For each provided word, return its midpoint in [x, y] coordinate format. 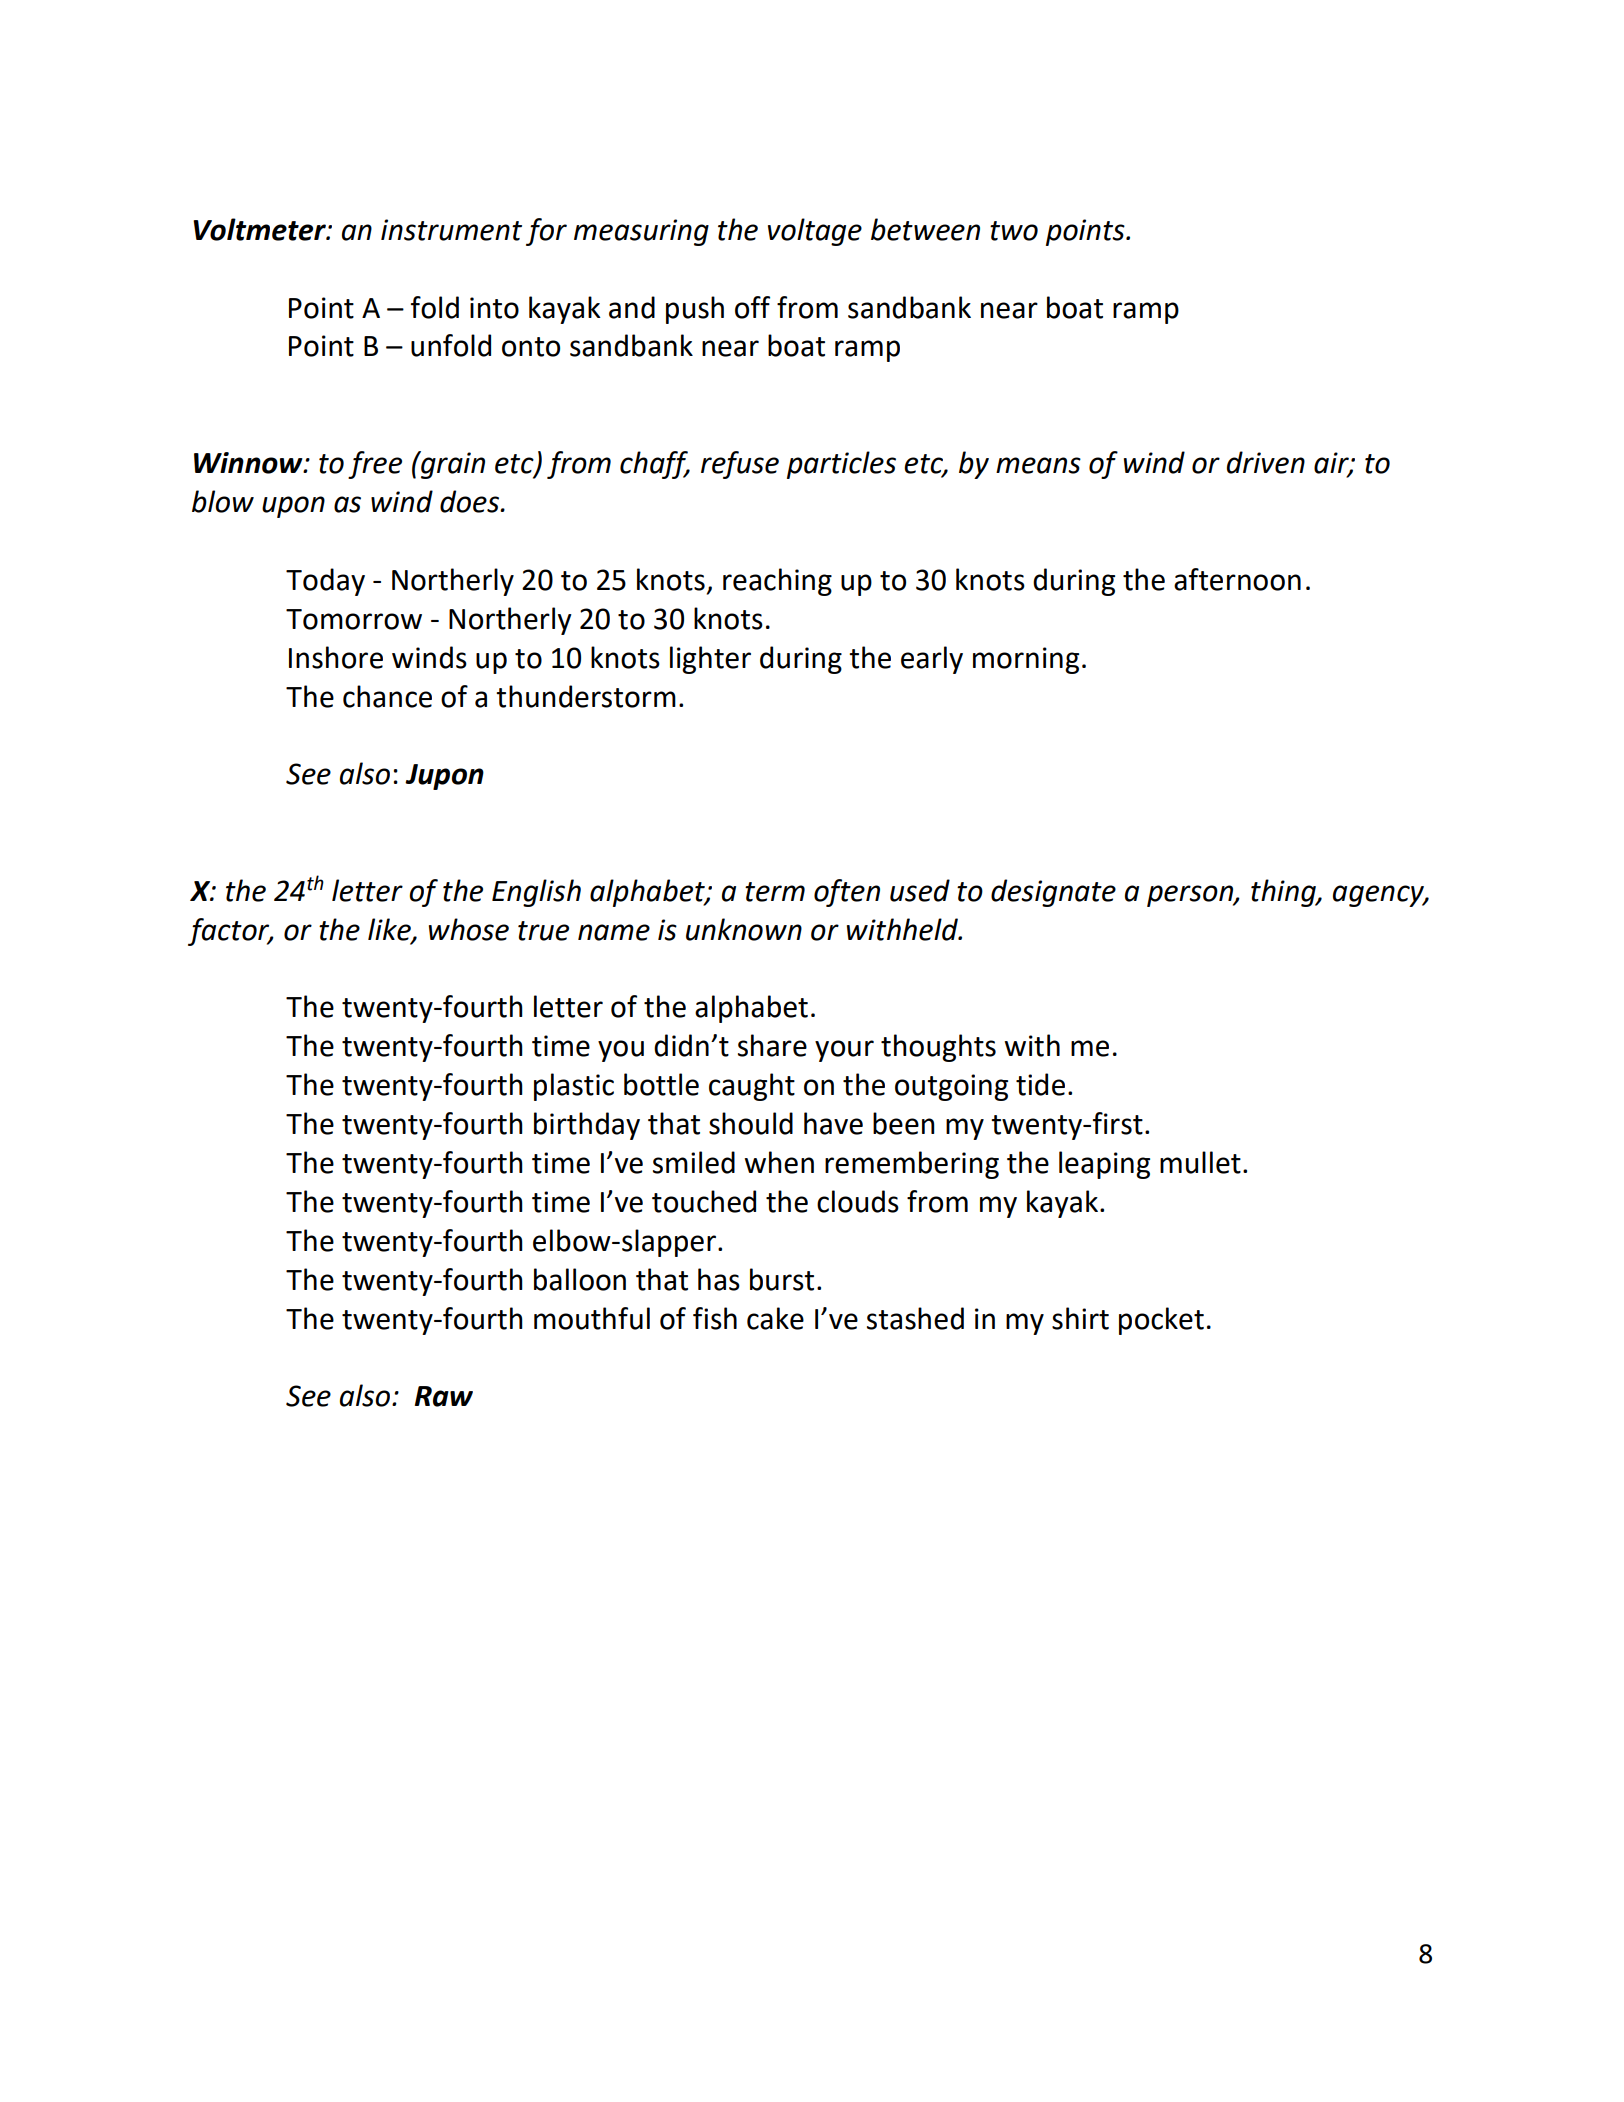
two [1014, 231]
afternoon [1237, 579]
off [752, 307]
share [772, 1045]
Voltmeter [260, 229]
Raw [444, 1396]
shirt [1080, 1318]
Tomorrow [354, 619]
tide [1040, 1084]
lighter [710, 660]
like [390, 930]
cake [775, 1318]
